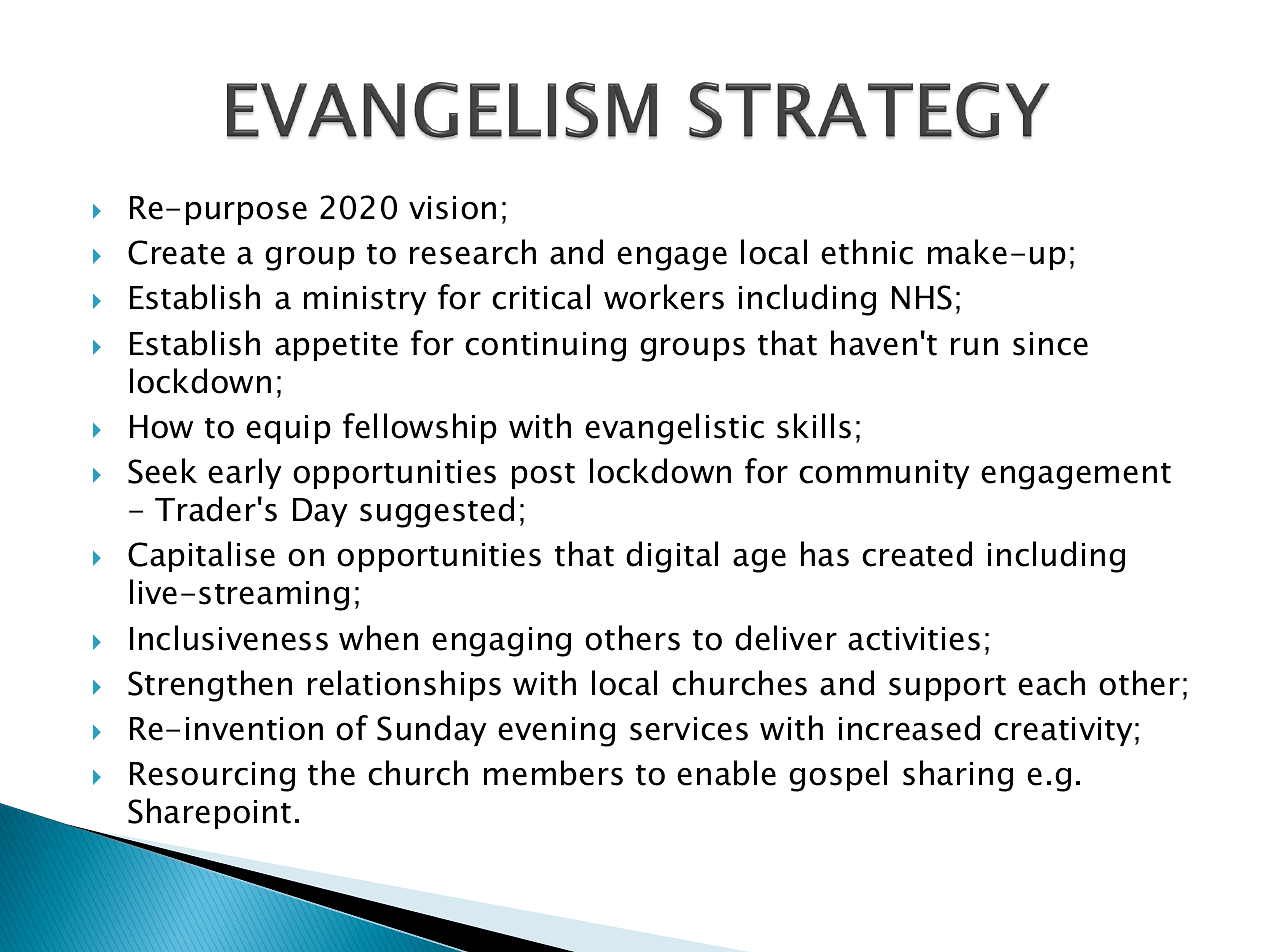 The height and width of the page is (952, 1270). I want to click on ethnic, so click(867, 252).
